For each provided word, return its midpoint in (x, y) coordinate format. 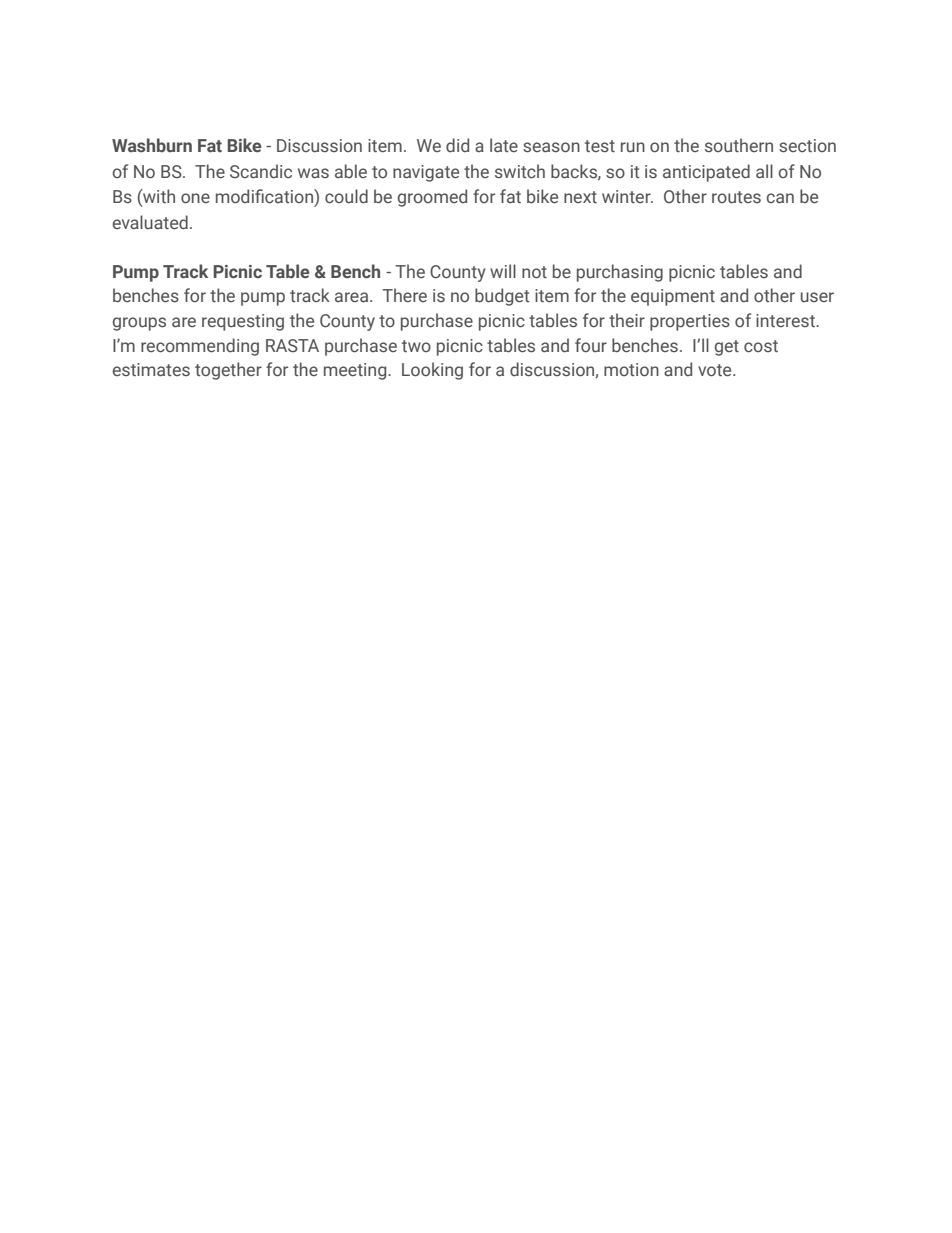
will (503, 271)
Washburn (152, 145)
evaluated (150, 222)
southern (739, 145)
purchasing (620, 273)
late (504, 145)
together (228, 371)
